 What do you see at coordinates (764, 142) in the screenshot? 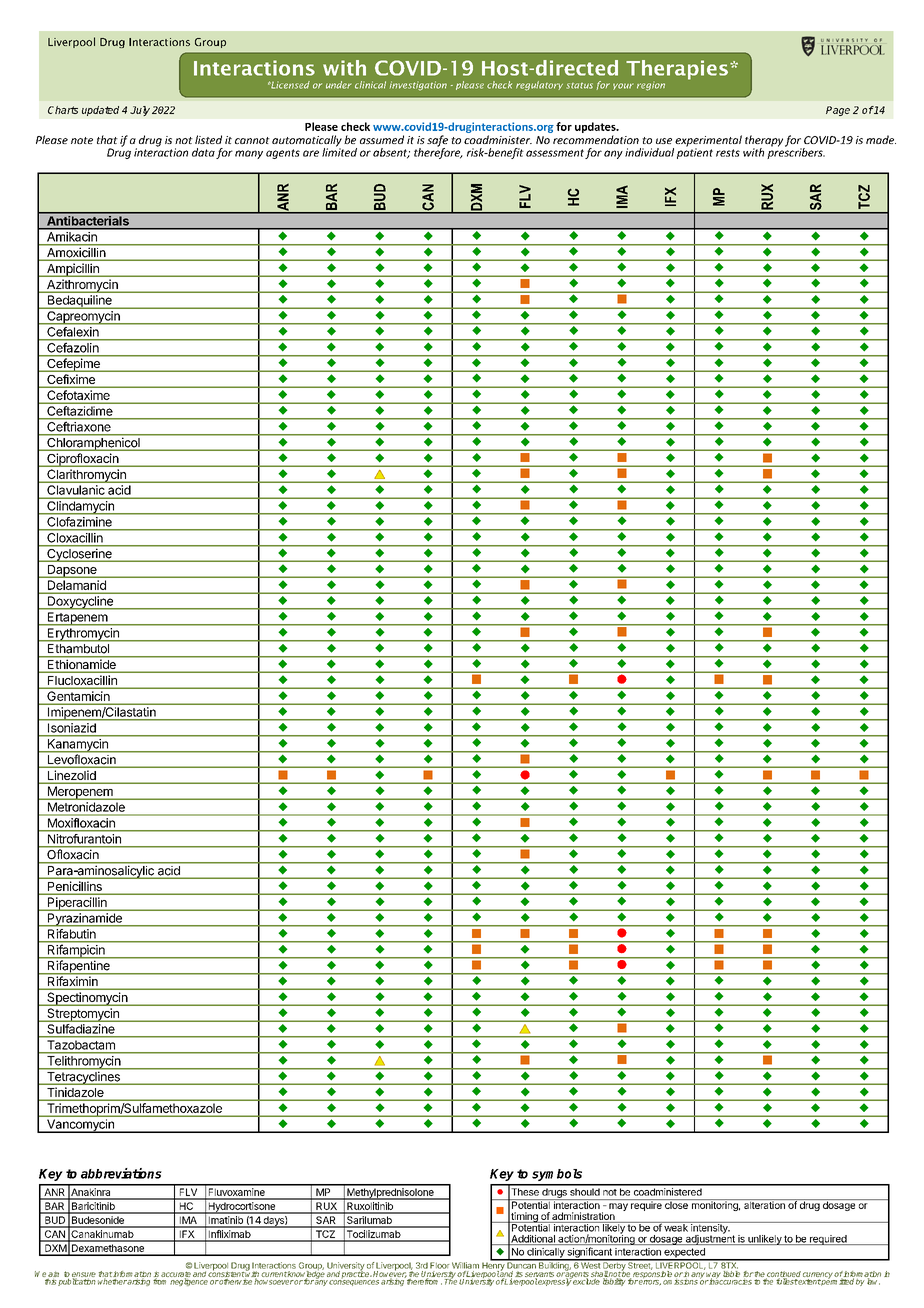
I see `therapy` at bounding box center [764, 142].
